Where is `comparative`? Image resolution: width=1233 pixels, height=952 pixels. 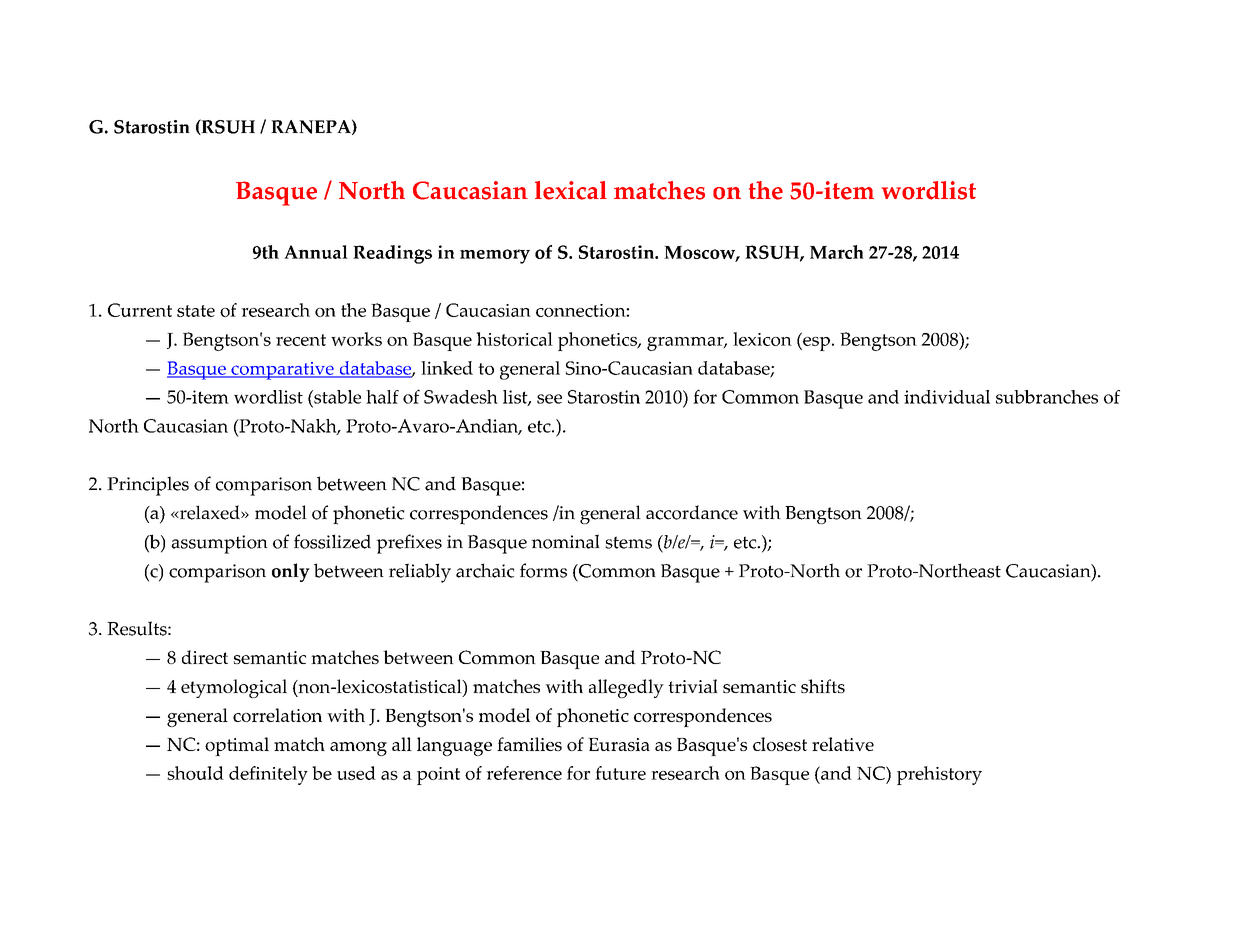
comparative is located at coordinates (282, 371).
